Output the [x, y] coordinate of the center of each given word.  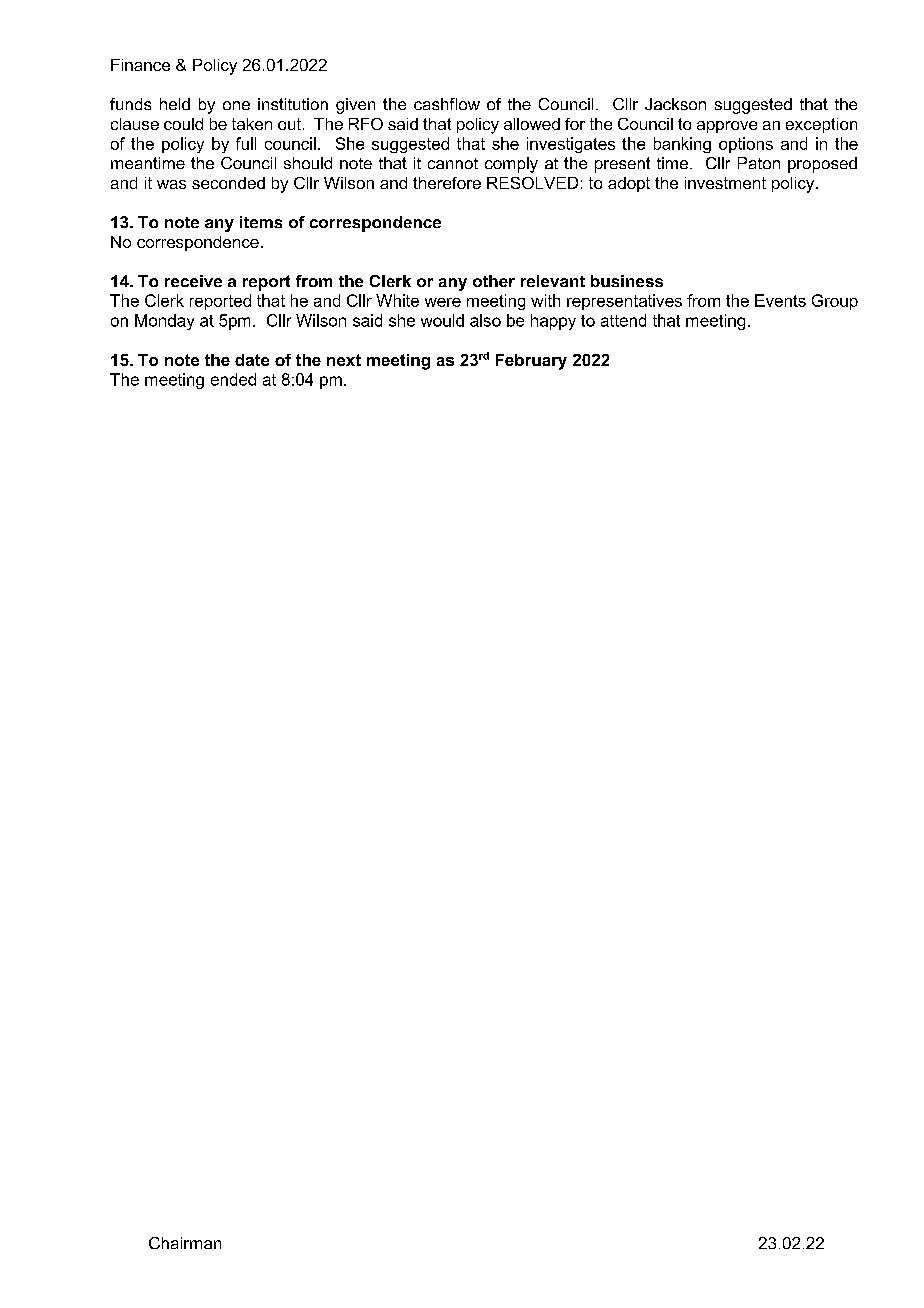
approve [727, 127]
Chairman [185, 1243]
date [252, 360]
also [485, 320]
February [531, 362]
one [236, 105]
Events [780, 300]
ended [233, 379]
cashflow [447, 104]
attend [623, 320]
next [344, 360]
